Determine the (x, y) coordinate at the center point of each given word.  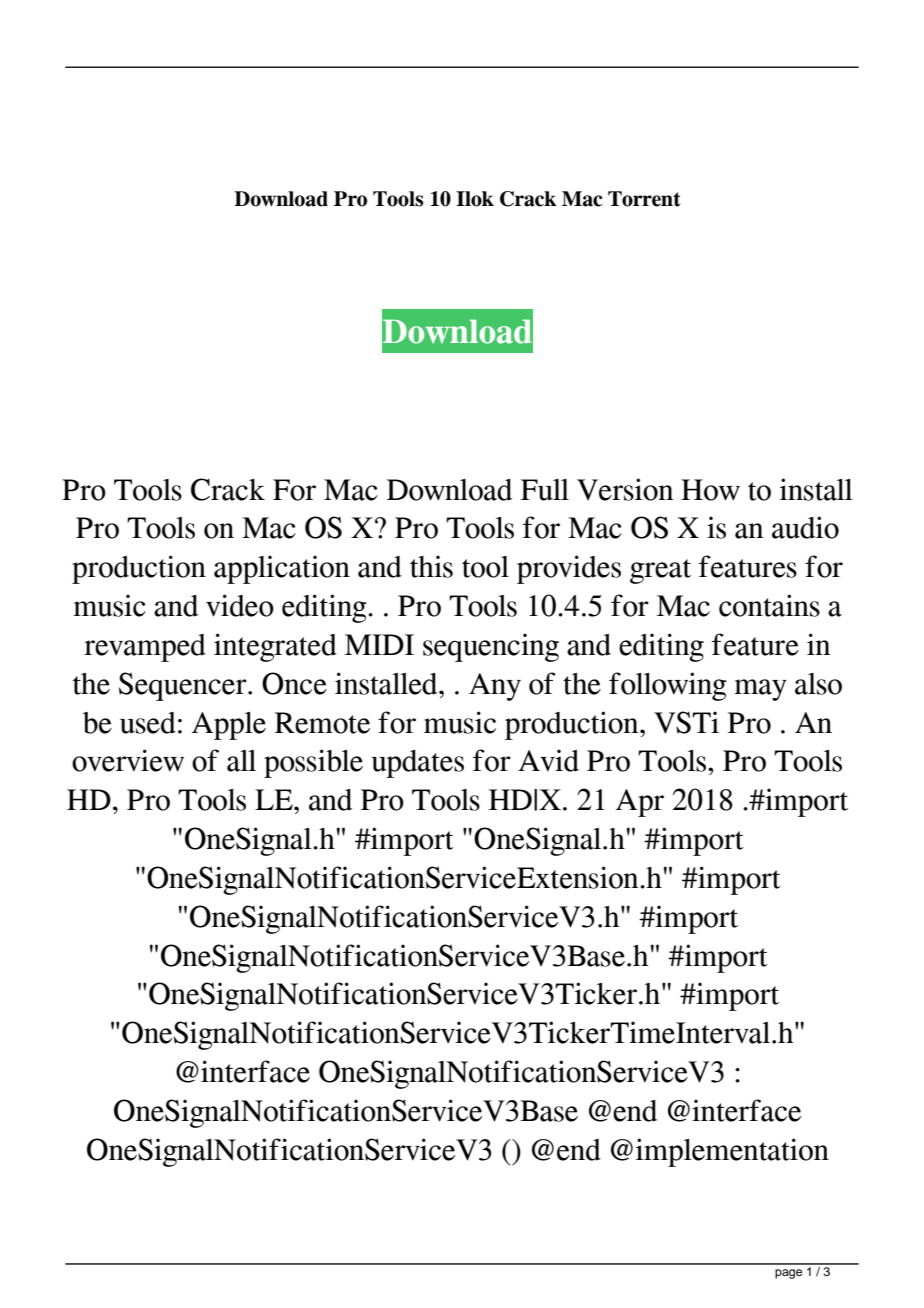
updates (418, 764)
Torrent (644, 199)
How (710, 490)
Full (545, 490)
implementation (732, 1152)
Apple (229, 726)
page (788, 1274)
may (760, 690)
